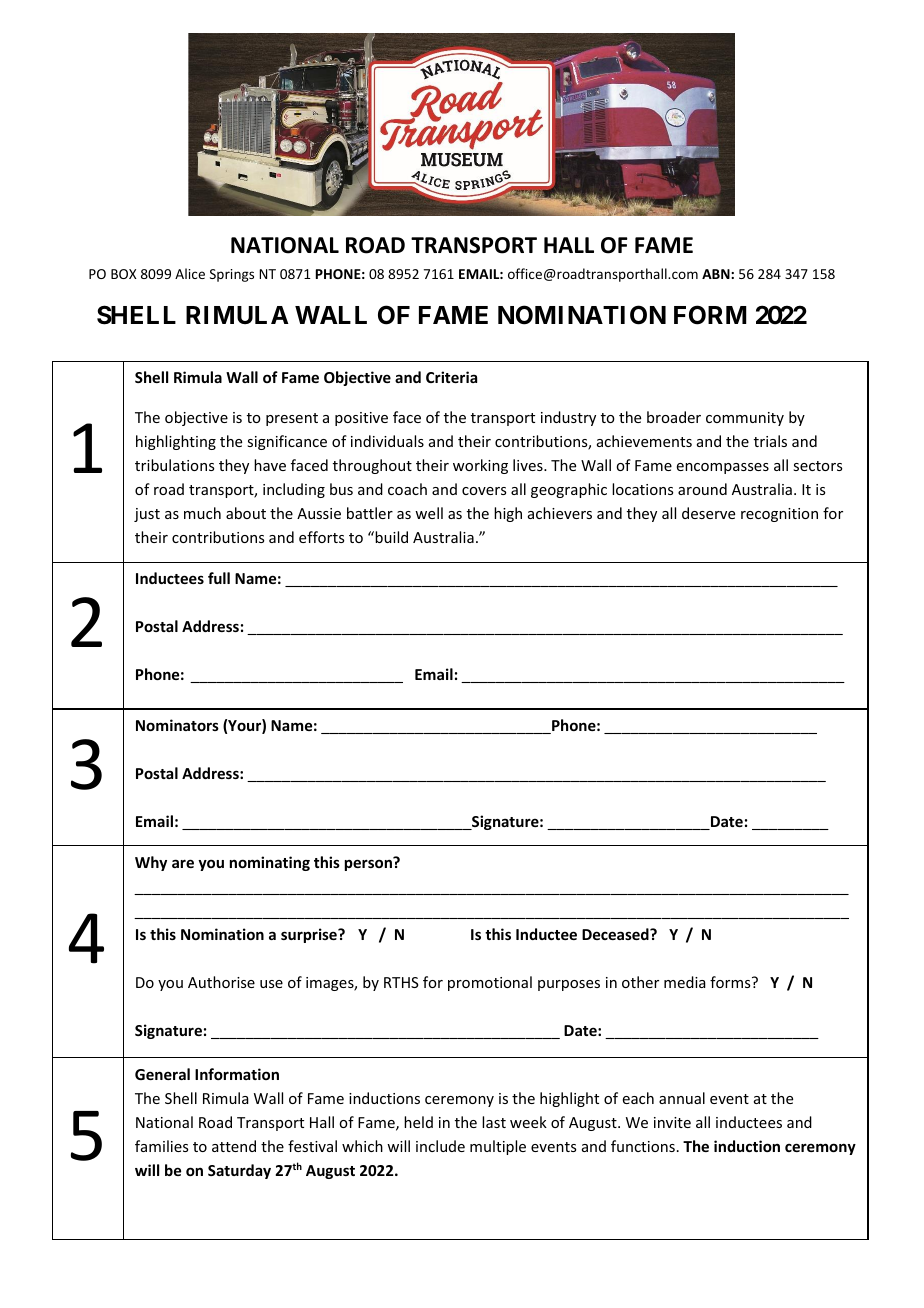 The width and height of the page is (924, 1308). What do you see at coordinates (498, 1147) in the page?
I see `multiple` at bounding box center [498, 1147].
